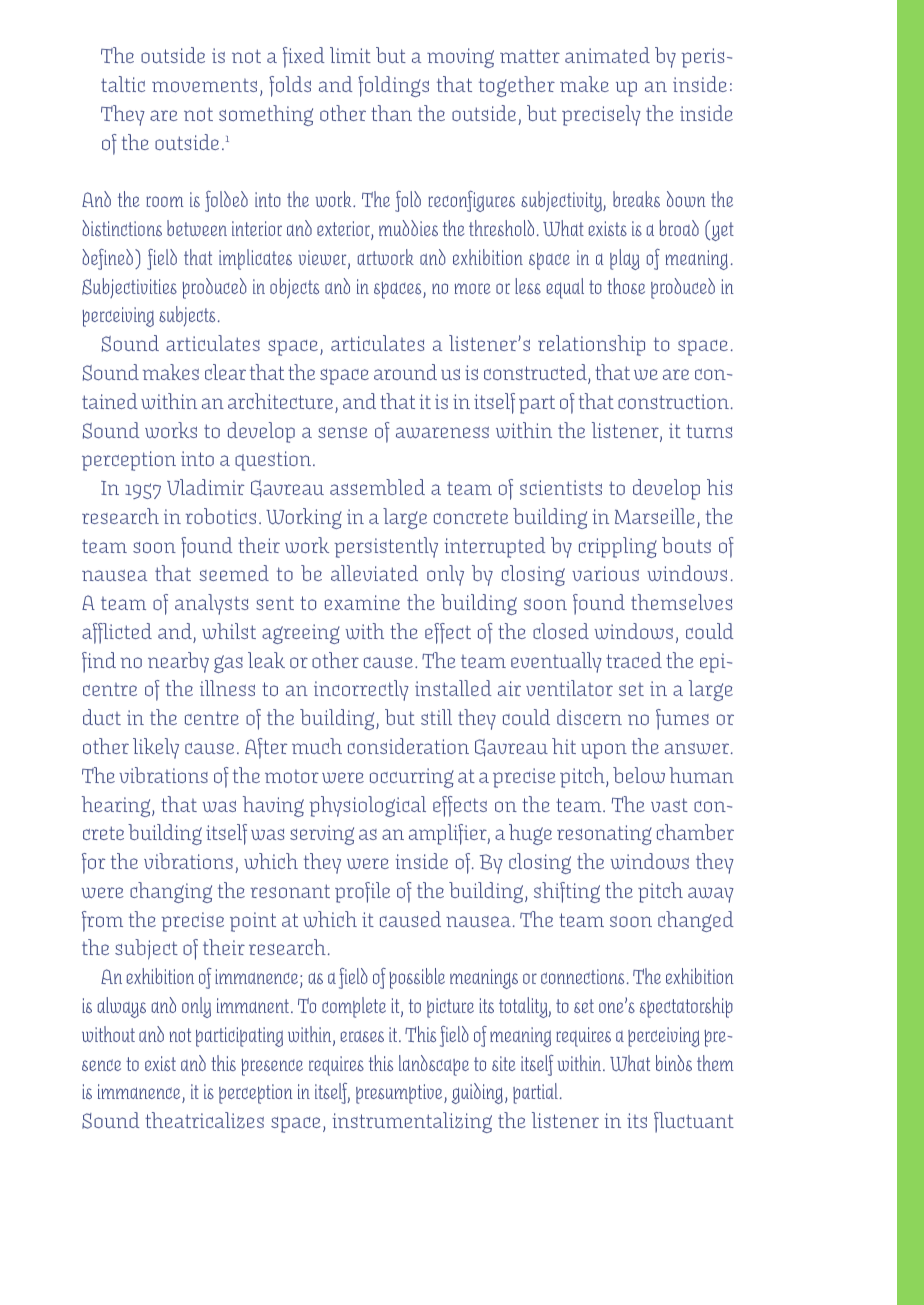 The image size is (924, 1305). I want to click on than, so click(391, 113).
